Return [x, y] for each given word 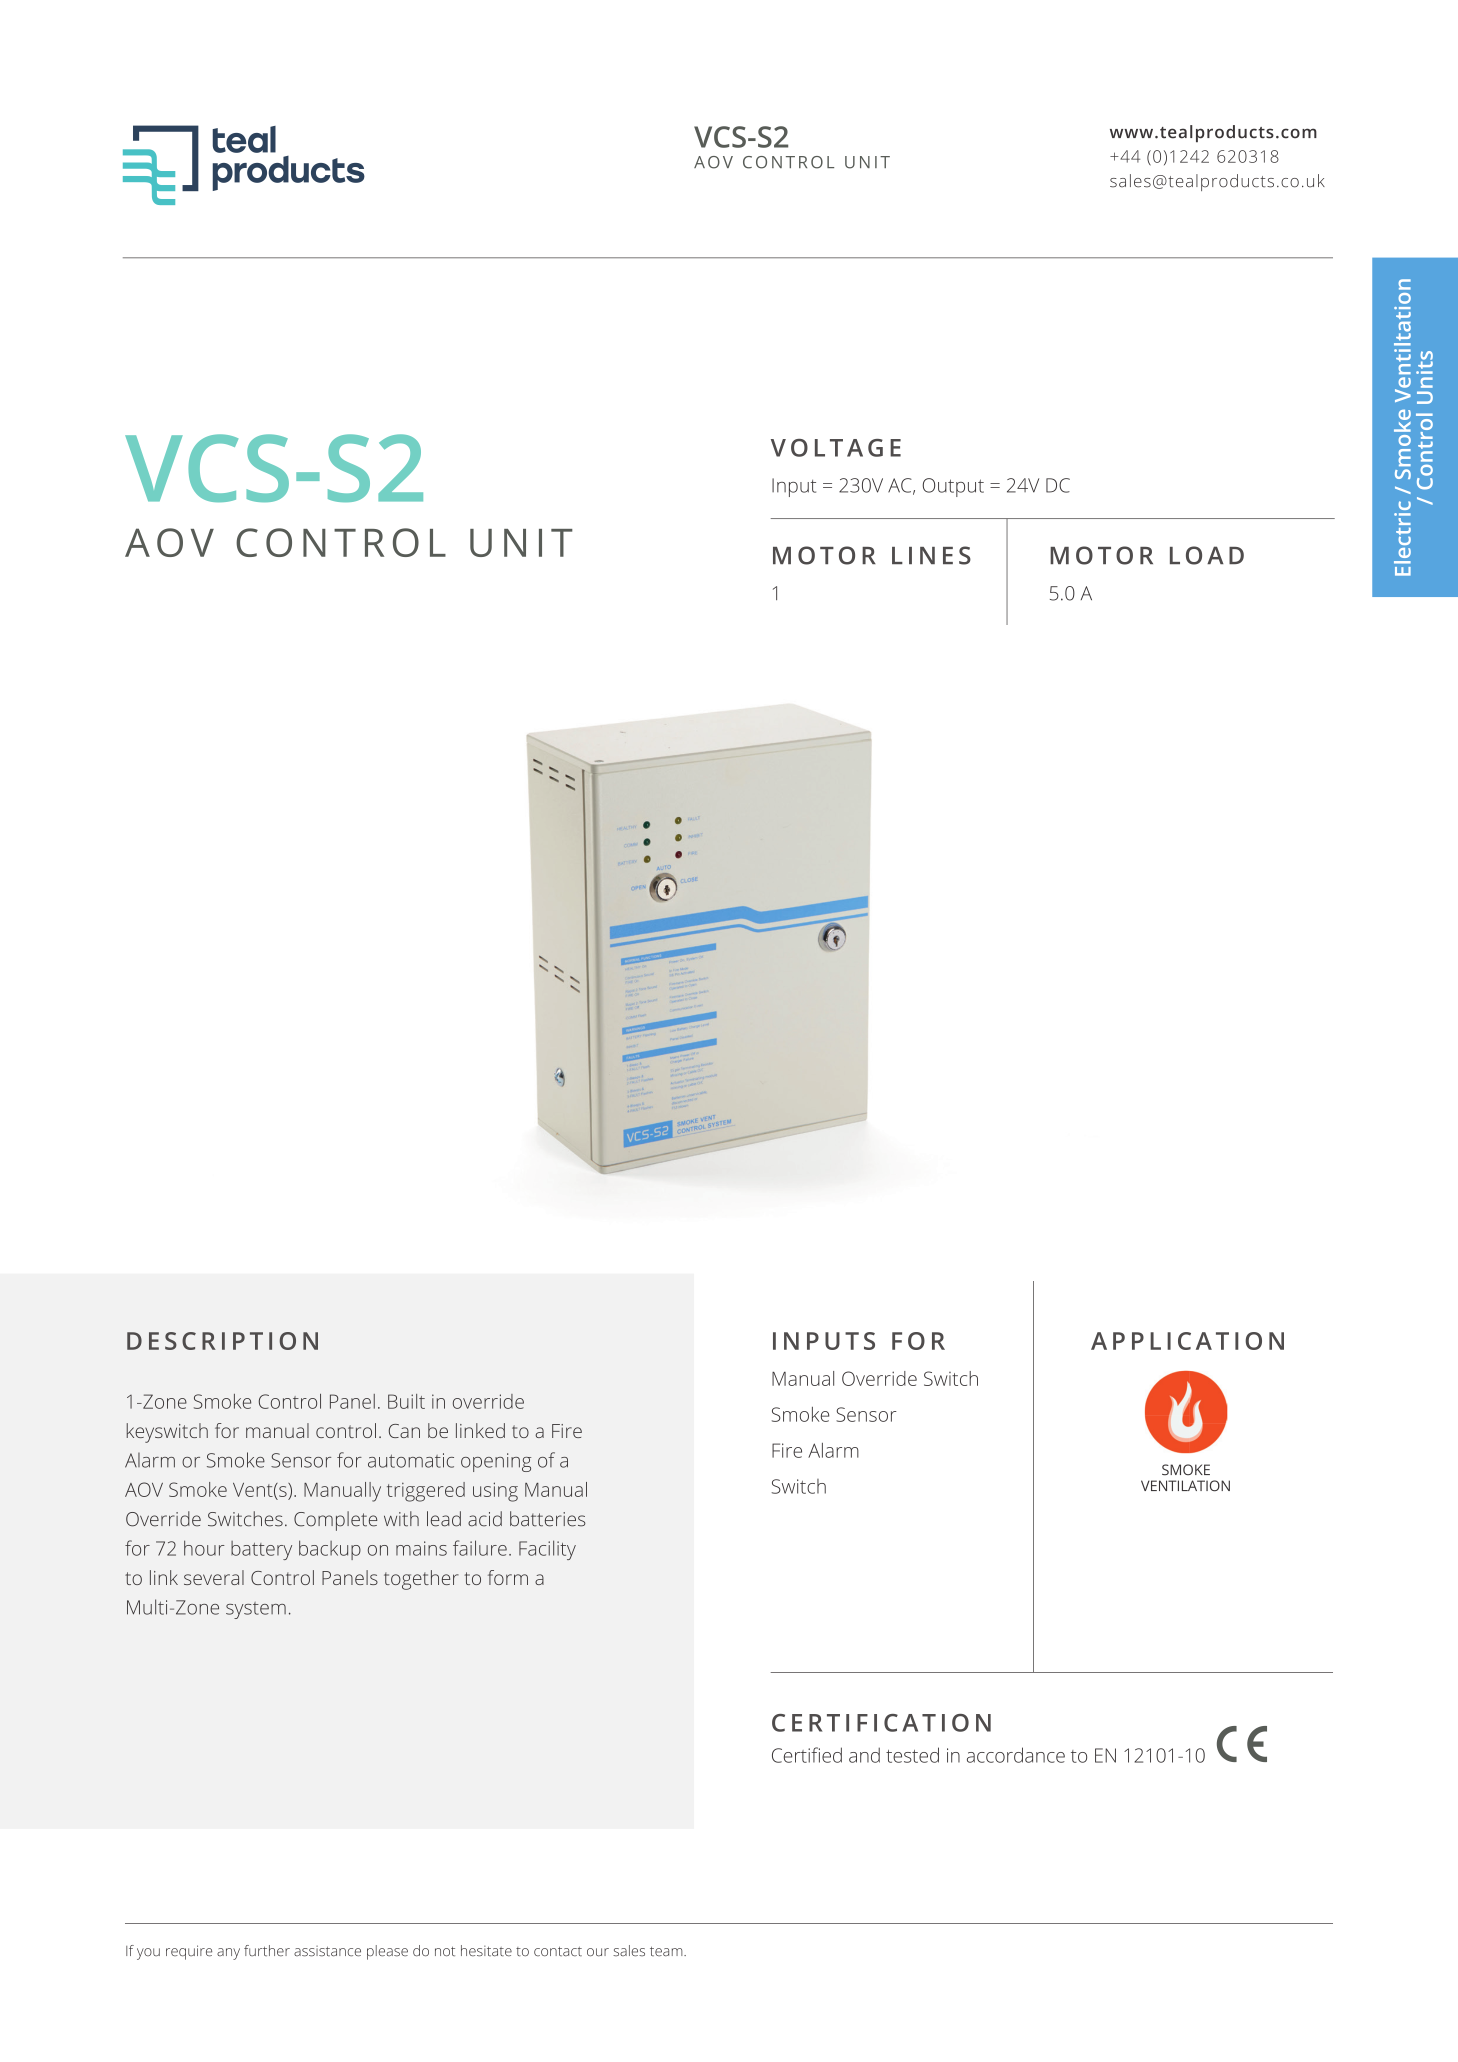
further [267, 1951]
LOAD [1207, 555]
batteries [548, 1519]
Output [953, 487]
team [667, 1952]
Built [406, 1401]
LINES [931, 555]
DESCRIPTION [222, 1341]
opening [496, 1462]
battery [261, 1550]
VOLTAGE [836, 448]
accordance [1016, 1755]
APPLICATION [1187, 1341]
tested [912, 1755]
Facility [547, 1550]
